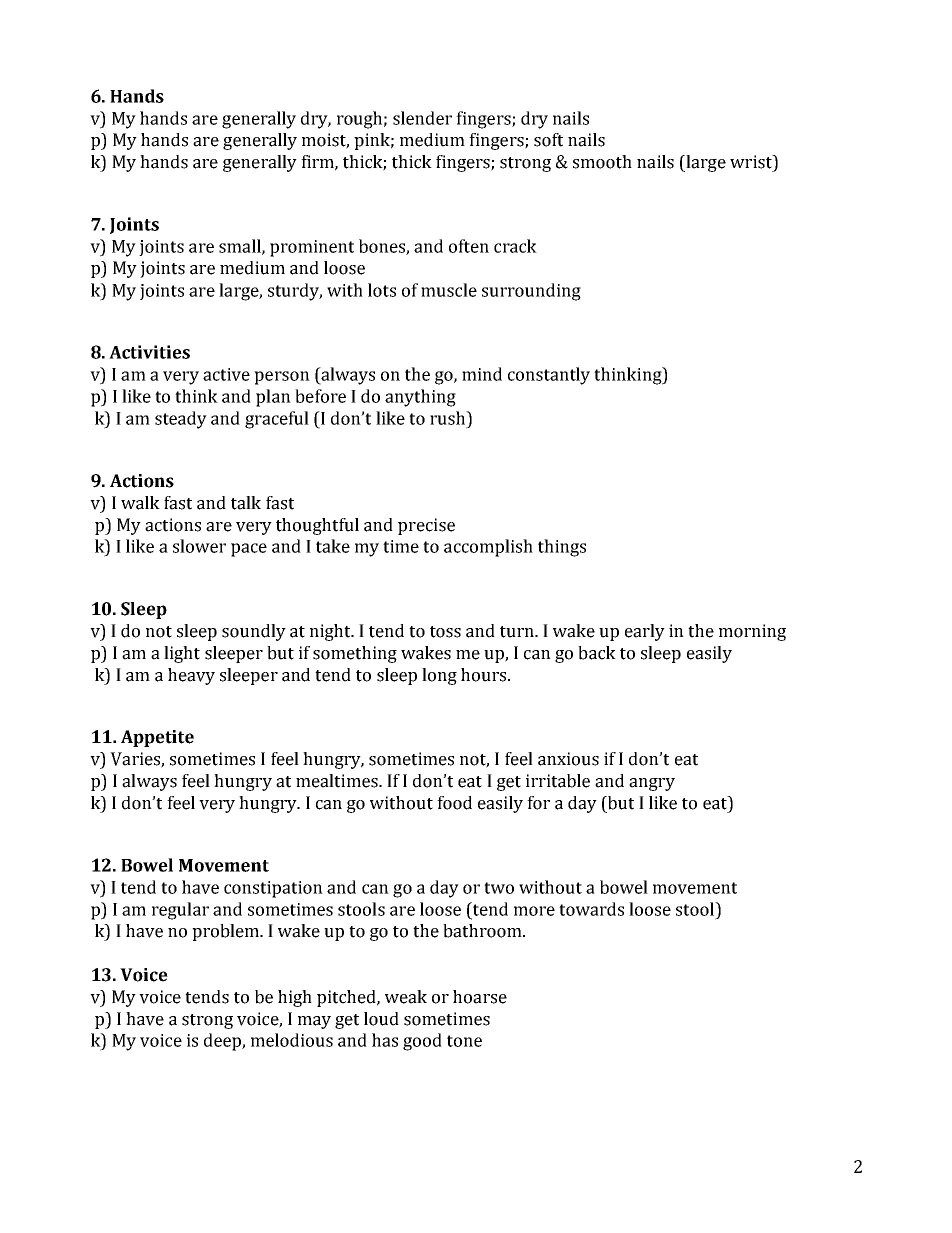 The height and width of the screenshot is (1233, 952). Describe the element at coordinates (312, 248) in the screenshot. I see `prominent` at that location.
